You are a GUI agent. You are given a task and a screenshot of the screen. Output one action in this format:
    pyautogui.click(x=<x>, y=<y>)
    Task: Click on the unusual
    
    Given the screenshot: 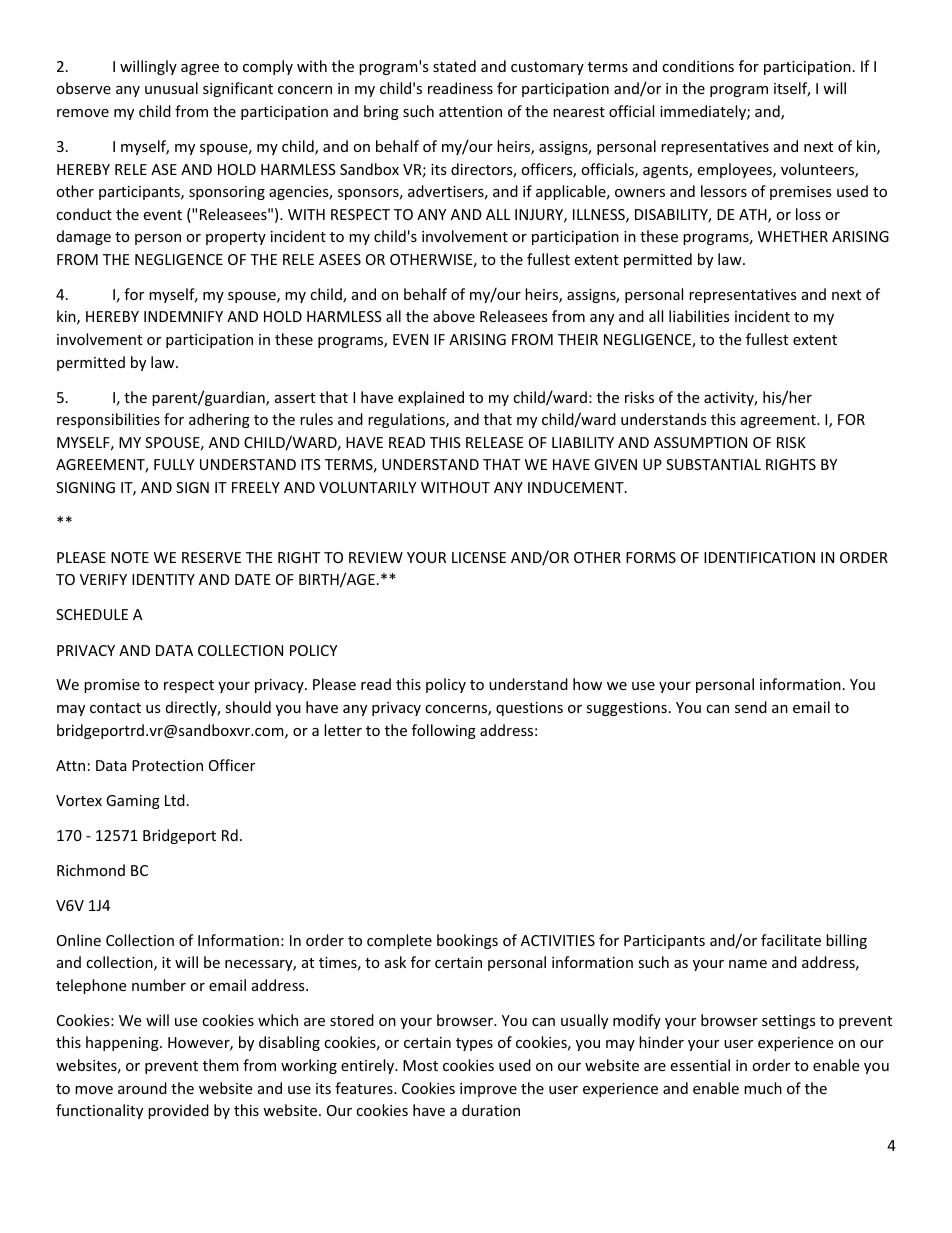 What is the action you would take?
    pyautogui.click(x=171, y=88)
